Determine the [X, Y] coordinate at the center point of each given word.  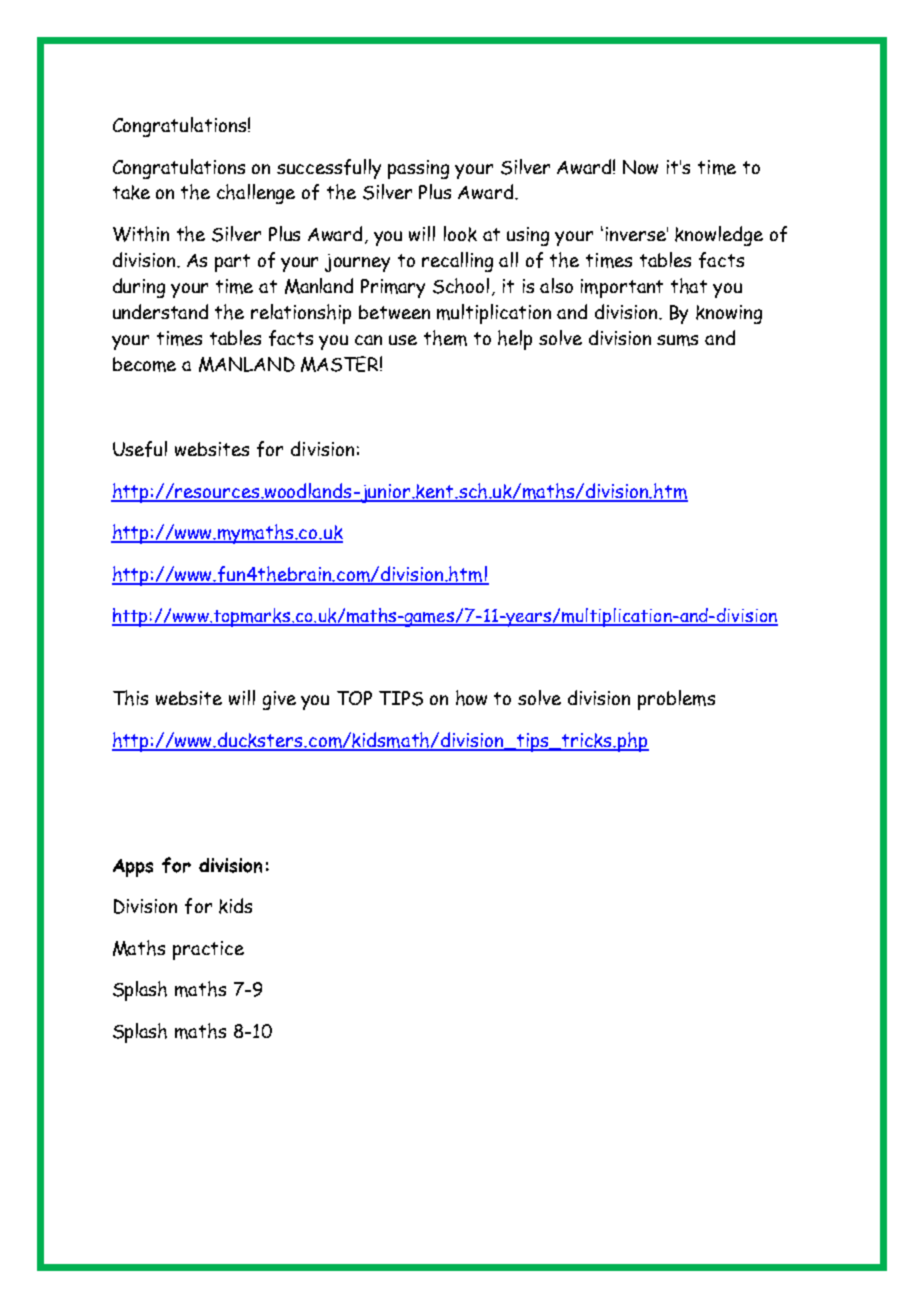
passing [418, 169]
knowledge [719, 236]
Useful [140, 449]
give [279, 700]
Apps [133, 868]
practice [208, 950]
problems [676, 700]
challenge [256, 194]
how [471, 698]
